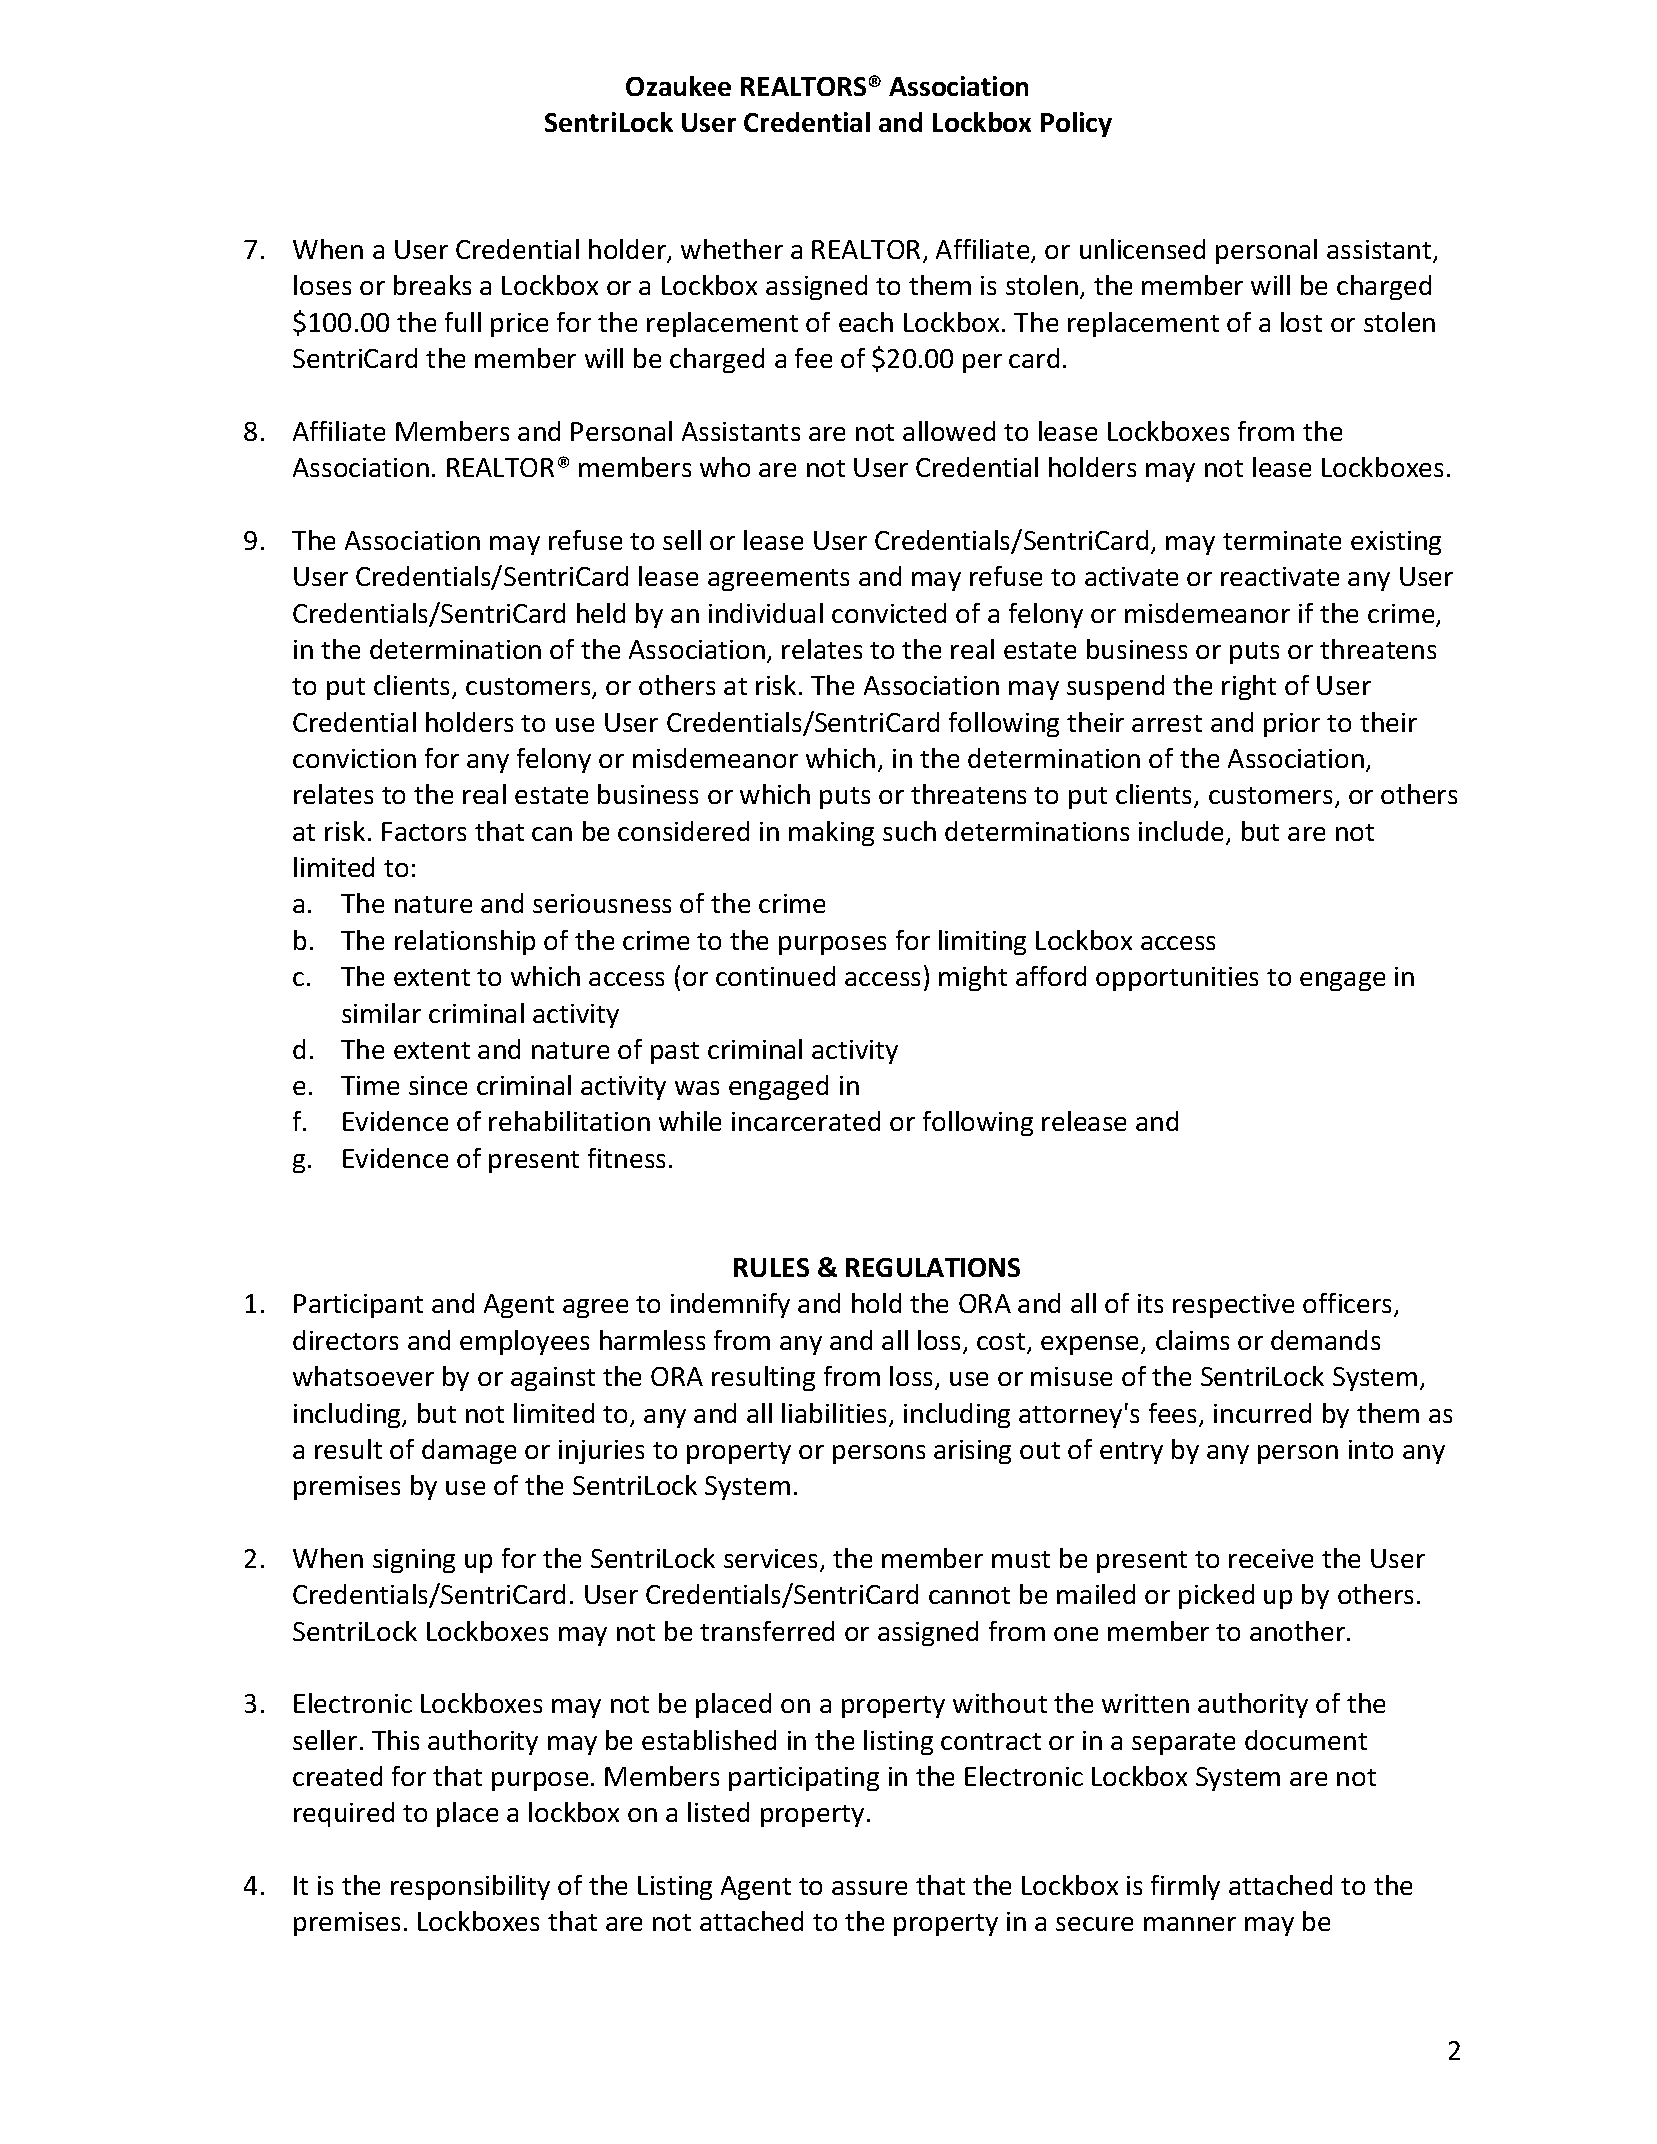 The width and height of the screenshot is (1657, 2144). What do you see at coordinates (354, 758) in the screenshot?
I see `conviction` at bounding box center [354, 758].
